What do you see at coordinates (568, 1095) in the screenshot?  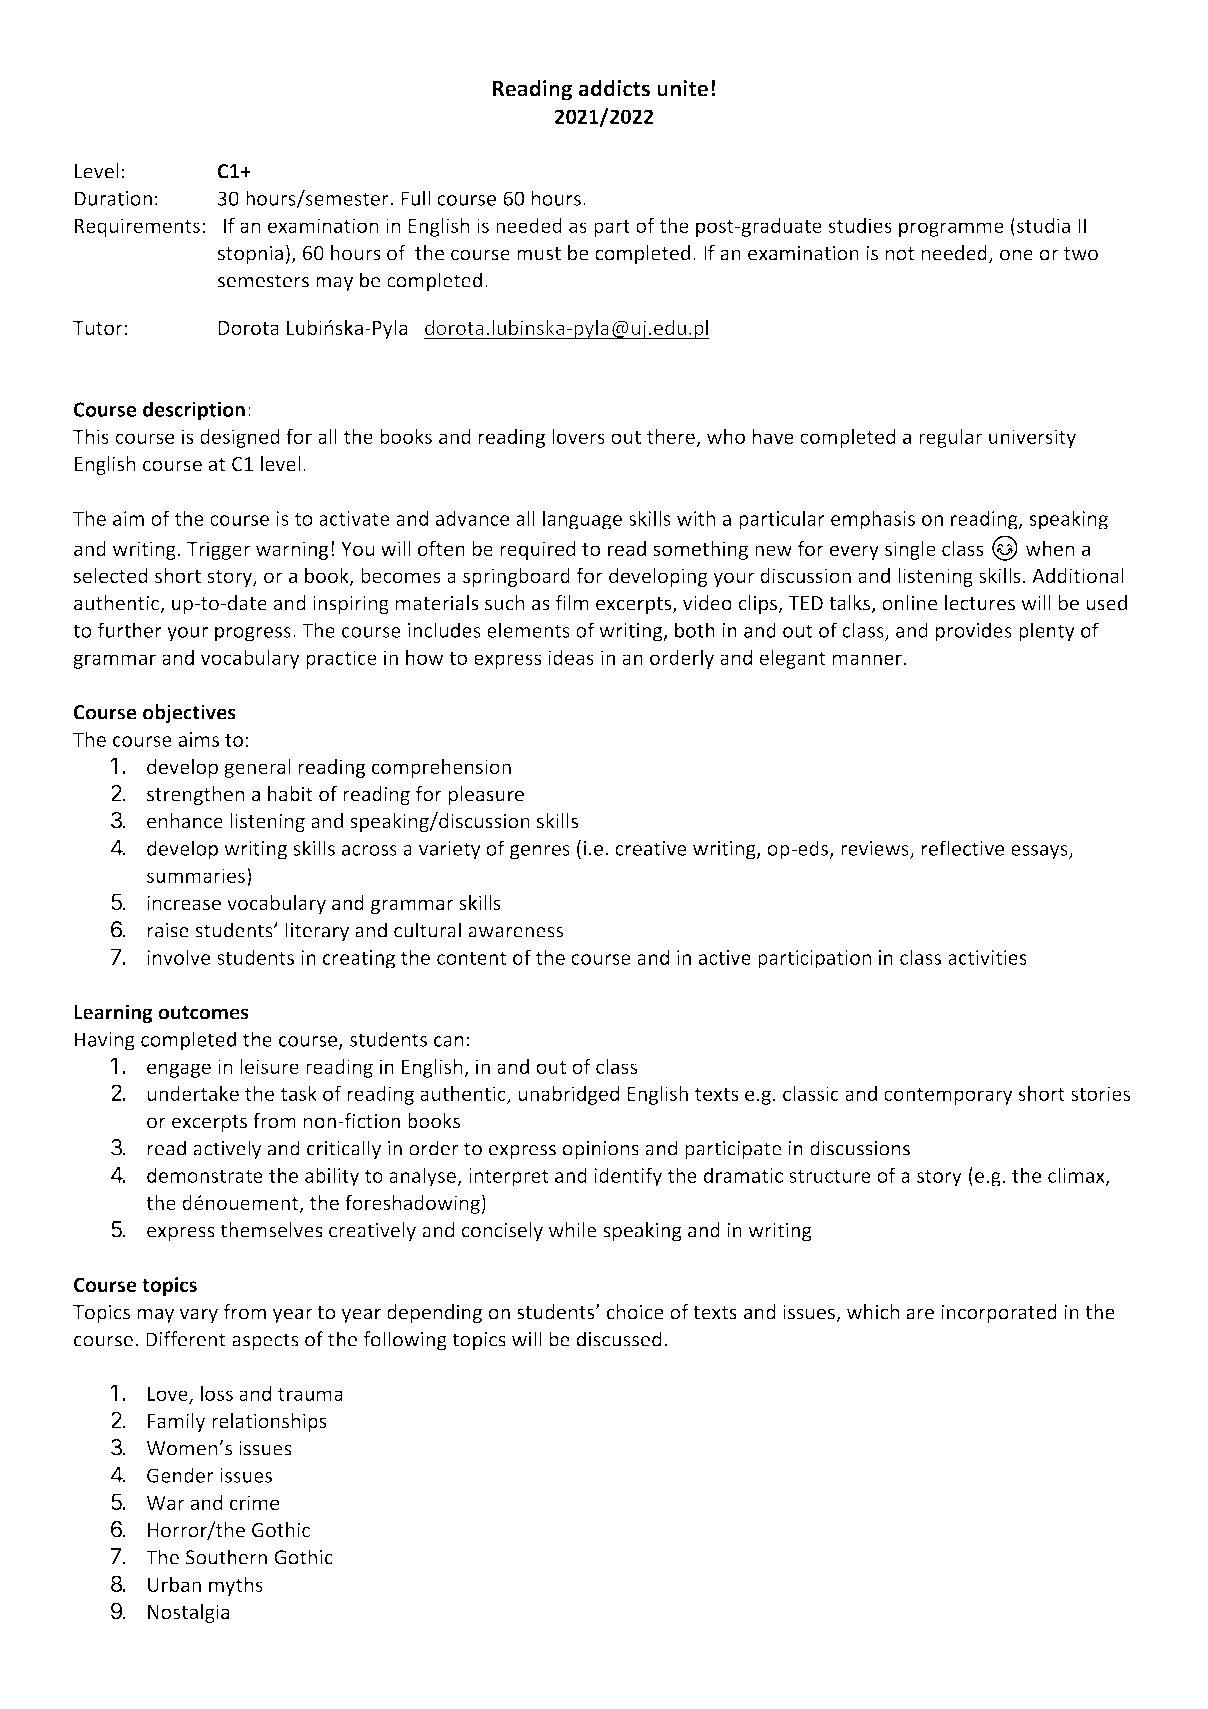 I see `unabridged` at bounding box center [568, 1095].
